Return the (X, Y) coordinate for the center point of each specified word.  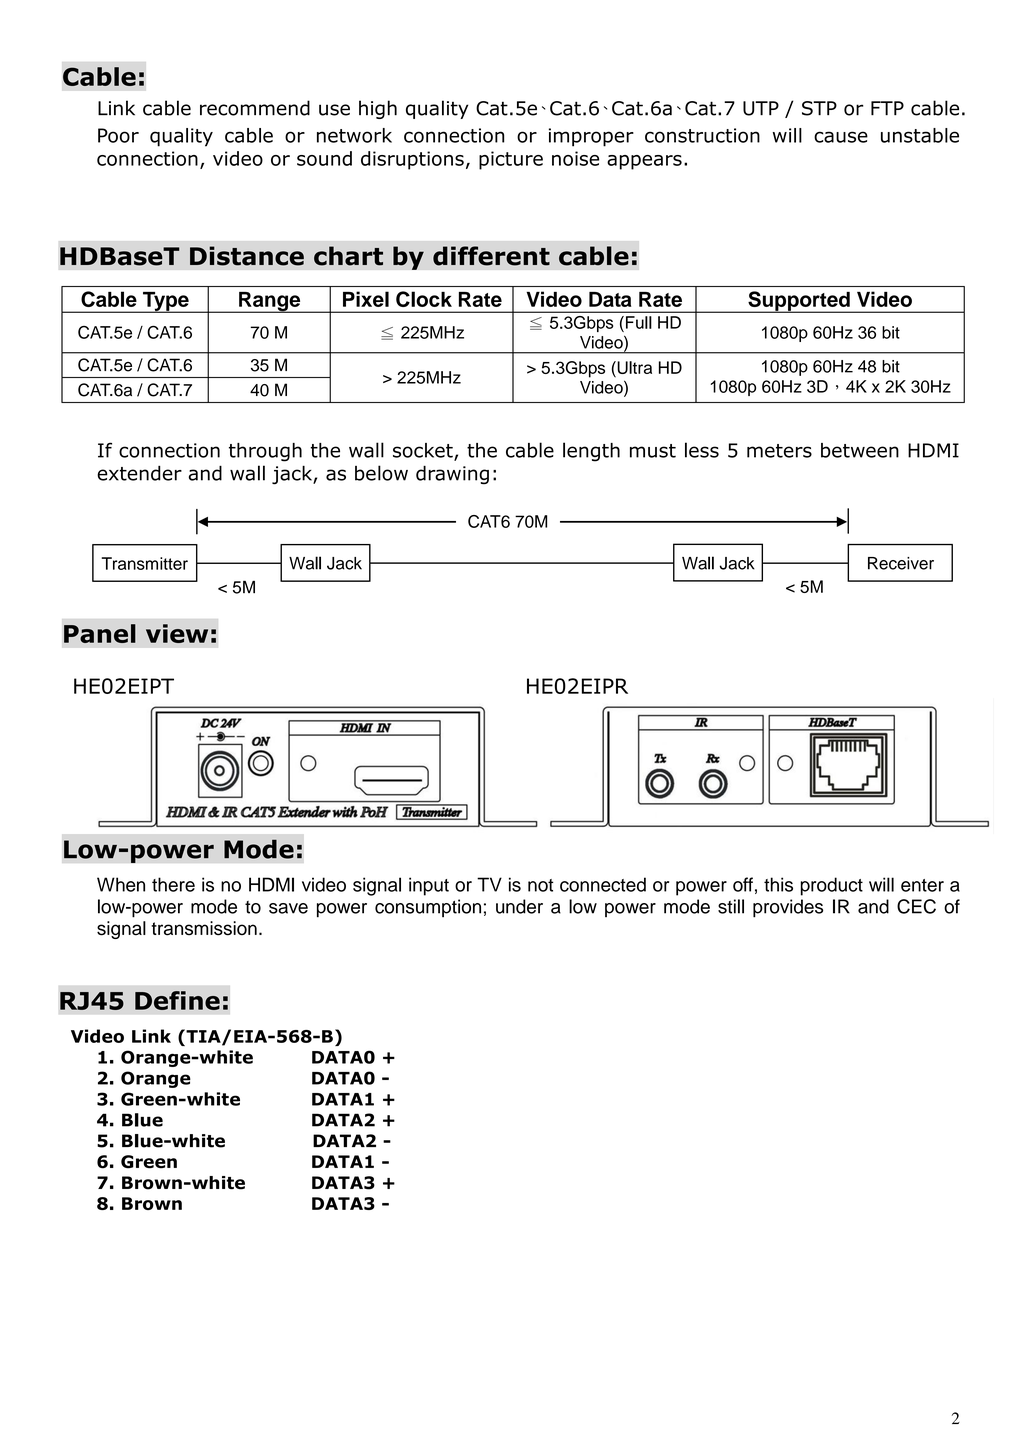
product (832, 886)
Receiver (901, 563)
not (541, 885)
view (177, 633)
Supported (799, 302)
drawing (452, 475)
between (860, 450)
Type (166, 302)
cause (841, 137)
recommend (255, 108)
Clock (424, 299)
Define (177, 1000)
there (173, 884)
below (381, 473)
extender (139, 473)
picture (511, 160)
